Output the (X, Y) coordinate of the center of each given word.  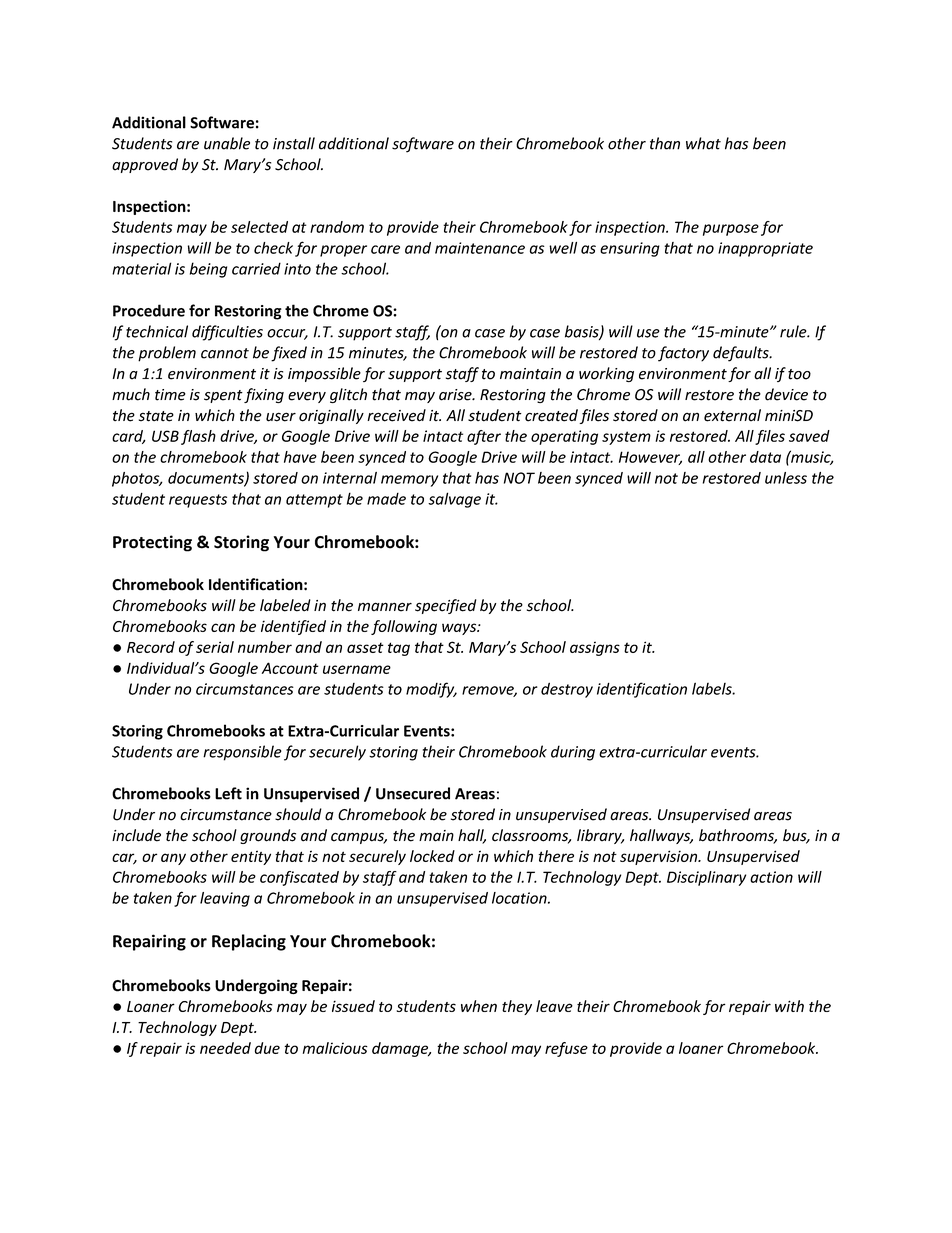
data (765, 457)
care (385, 249)
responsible (242, 753)
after (484, 437)
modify (431, 690)
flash (198, 437)
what (703, 143)
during (573, 753)
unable (227, 143)
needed (225, 1048)
